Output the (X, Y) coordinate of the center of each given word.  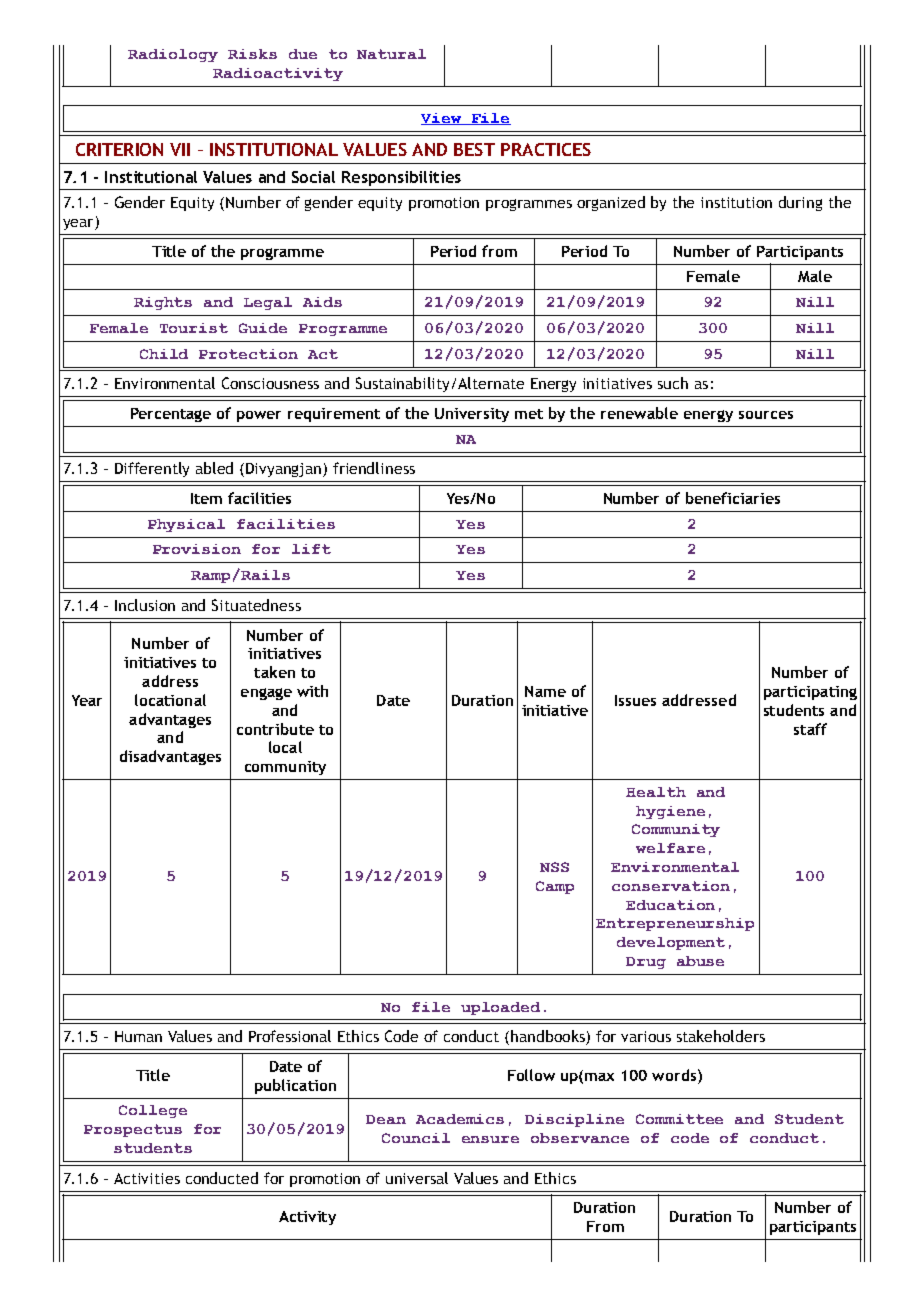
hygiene (670, 812)
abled (214, 468)
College (153, 1111)
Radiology (173, 55)
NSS (554, 867)
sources (766, 415)
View (442, 119)
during (800, 203)
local (285, 747)
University (472, 415)
